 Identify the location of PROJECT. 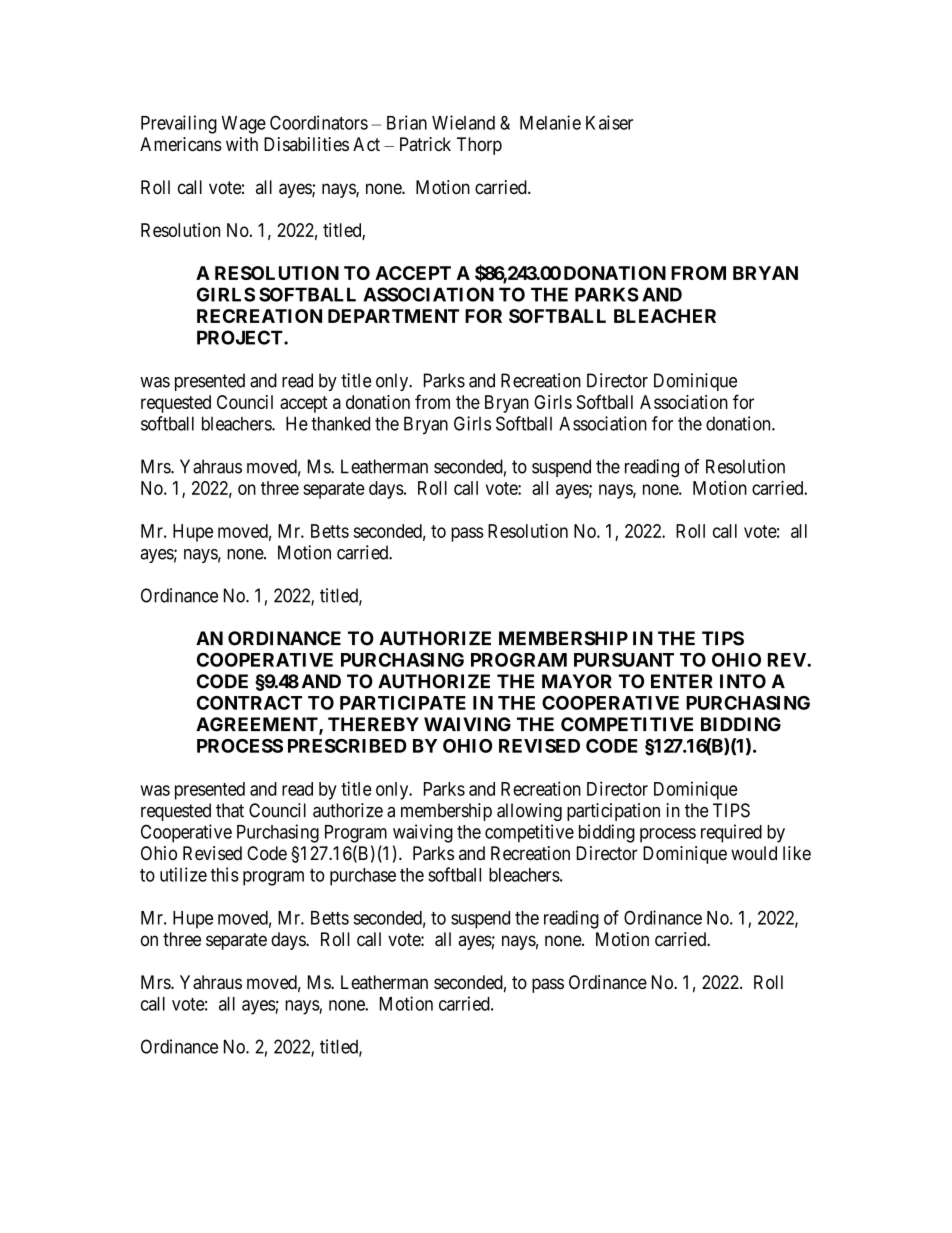
(241, 337).
